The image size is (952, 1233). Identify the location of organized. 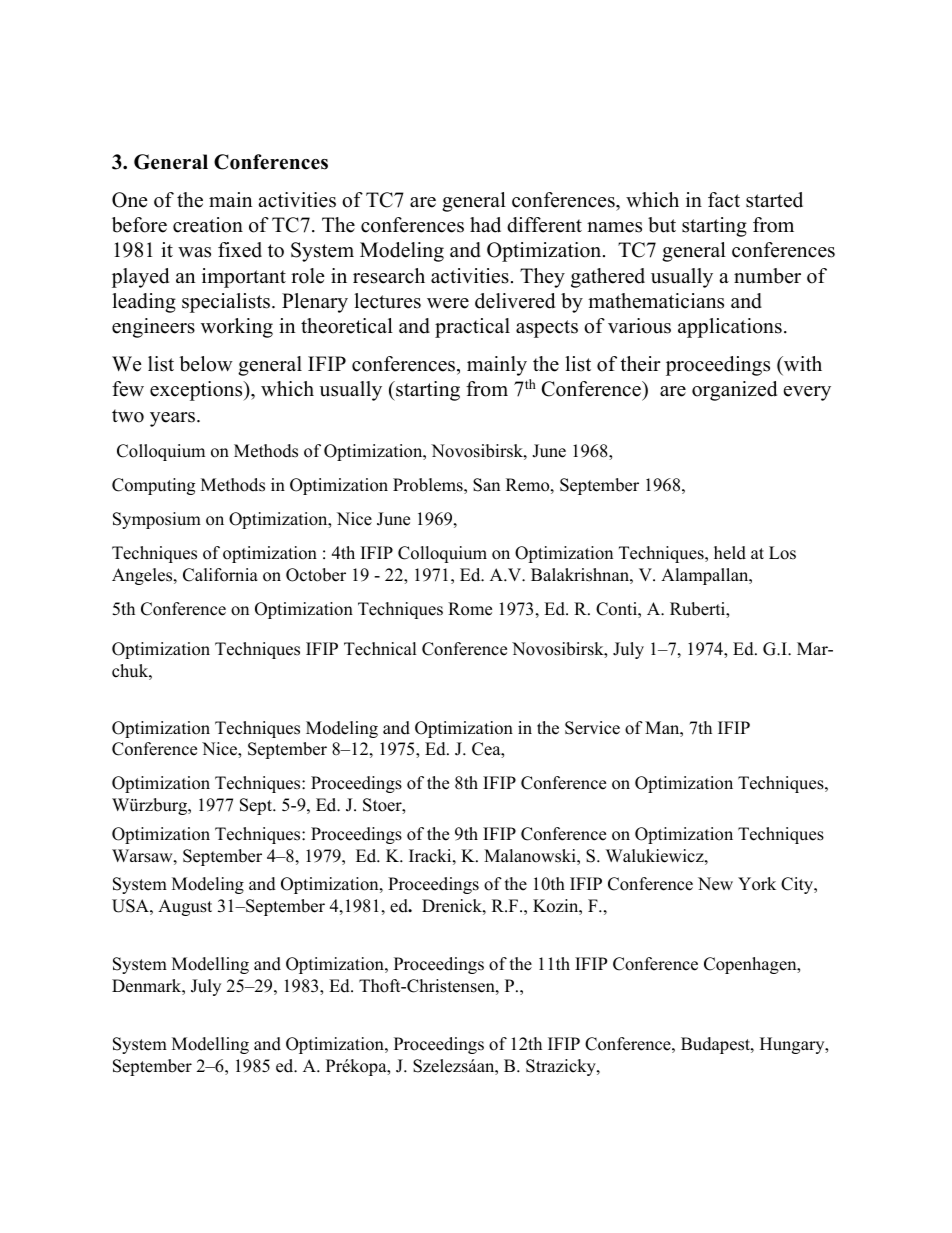
(734, 391).
